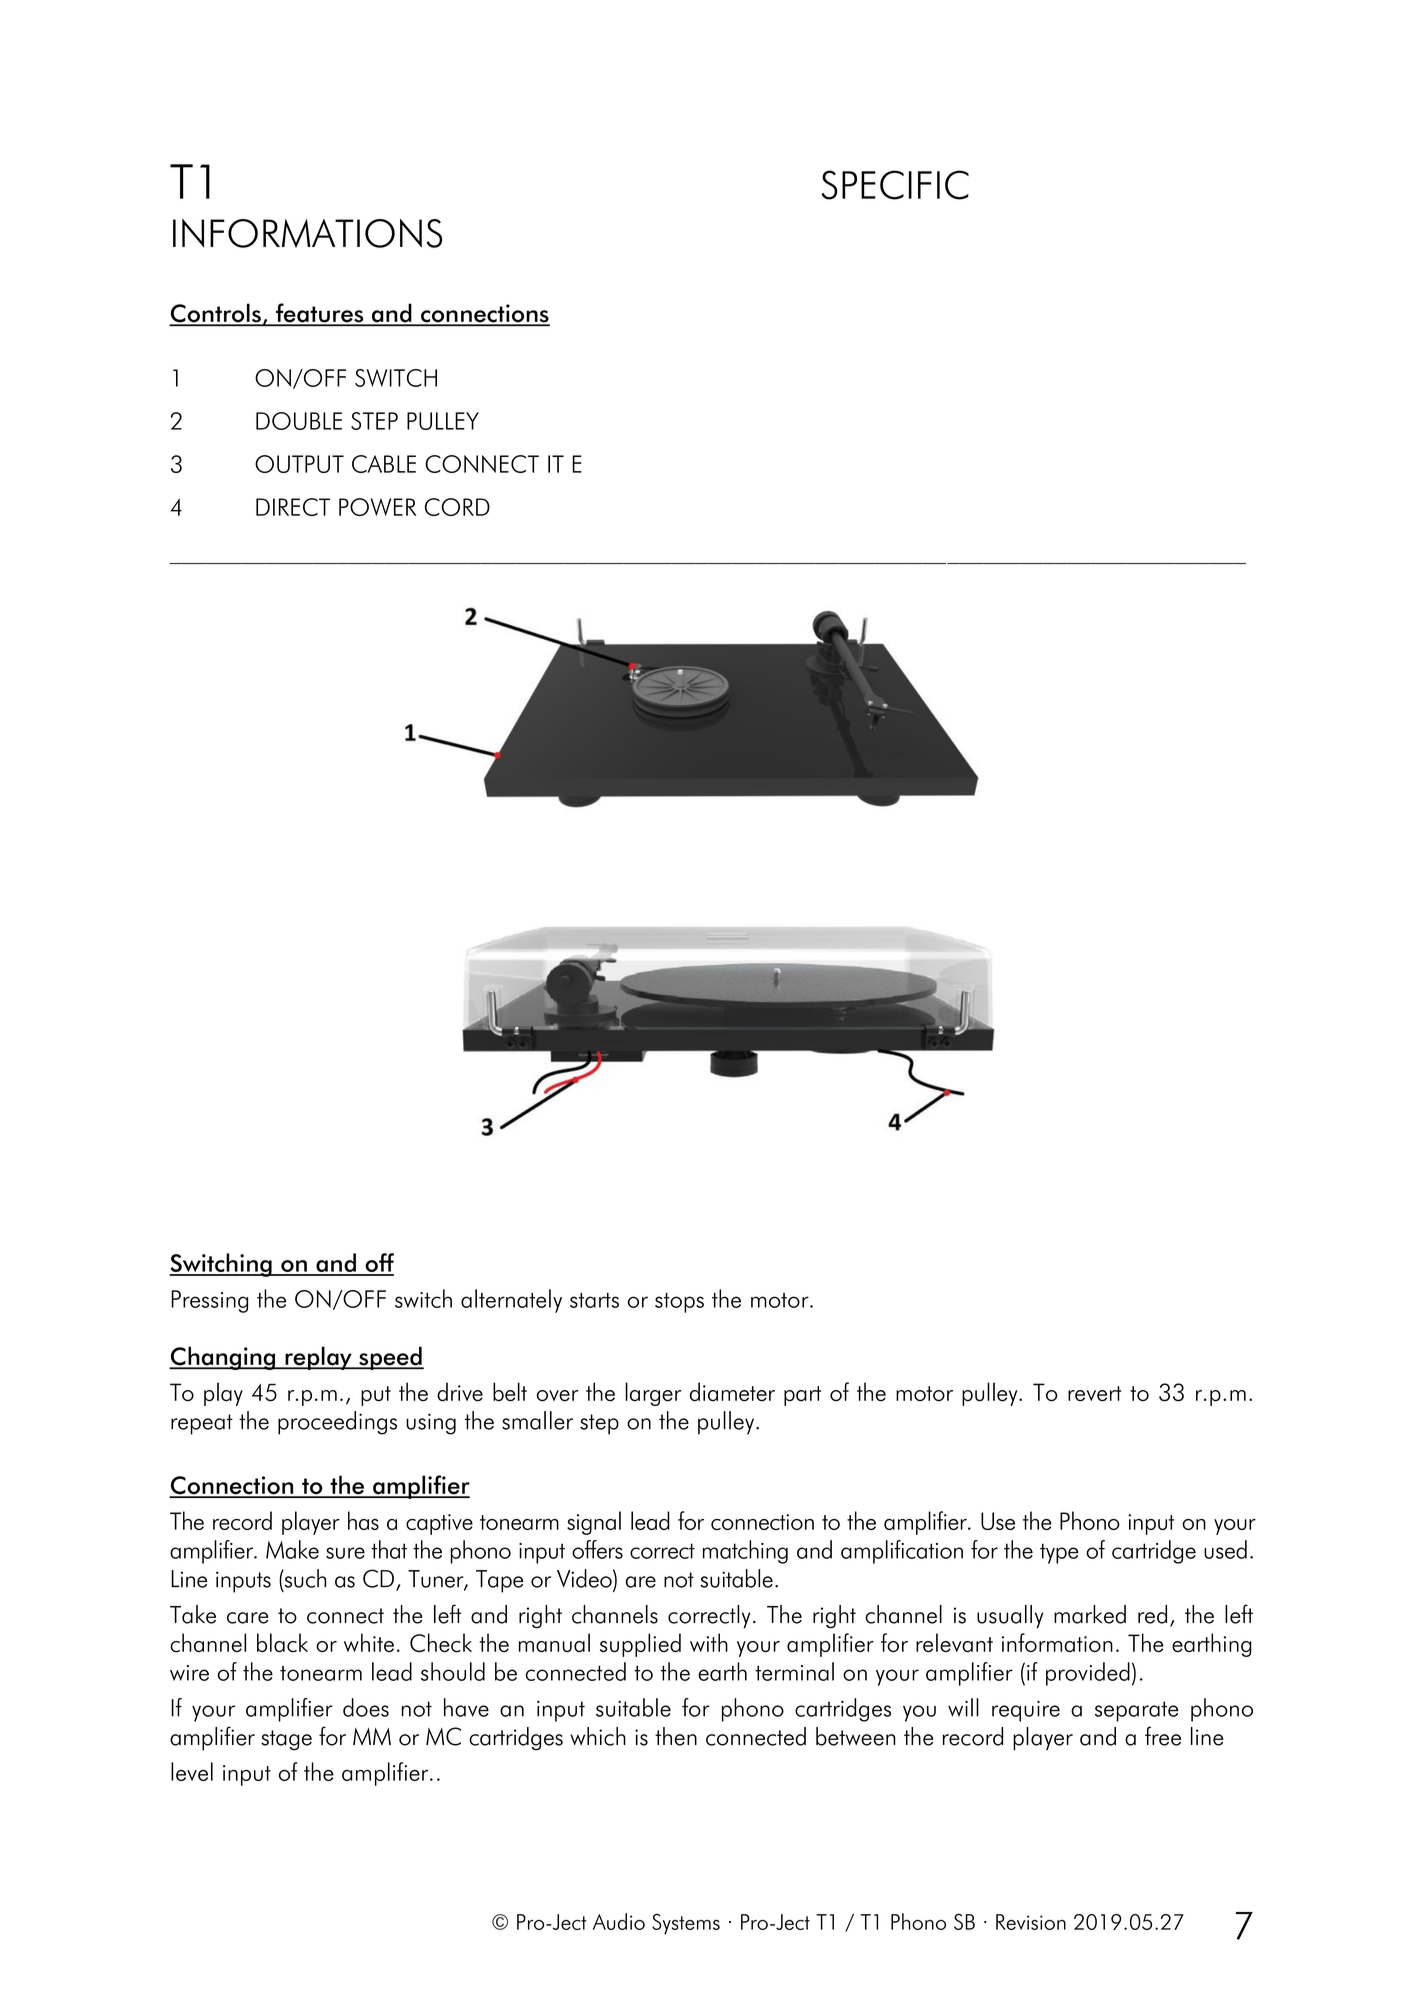 This document has height=2014, width=1424. I want to click on CABLE, so click(384, 464).
